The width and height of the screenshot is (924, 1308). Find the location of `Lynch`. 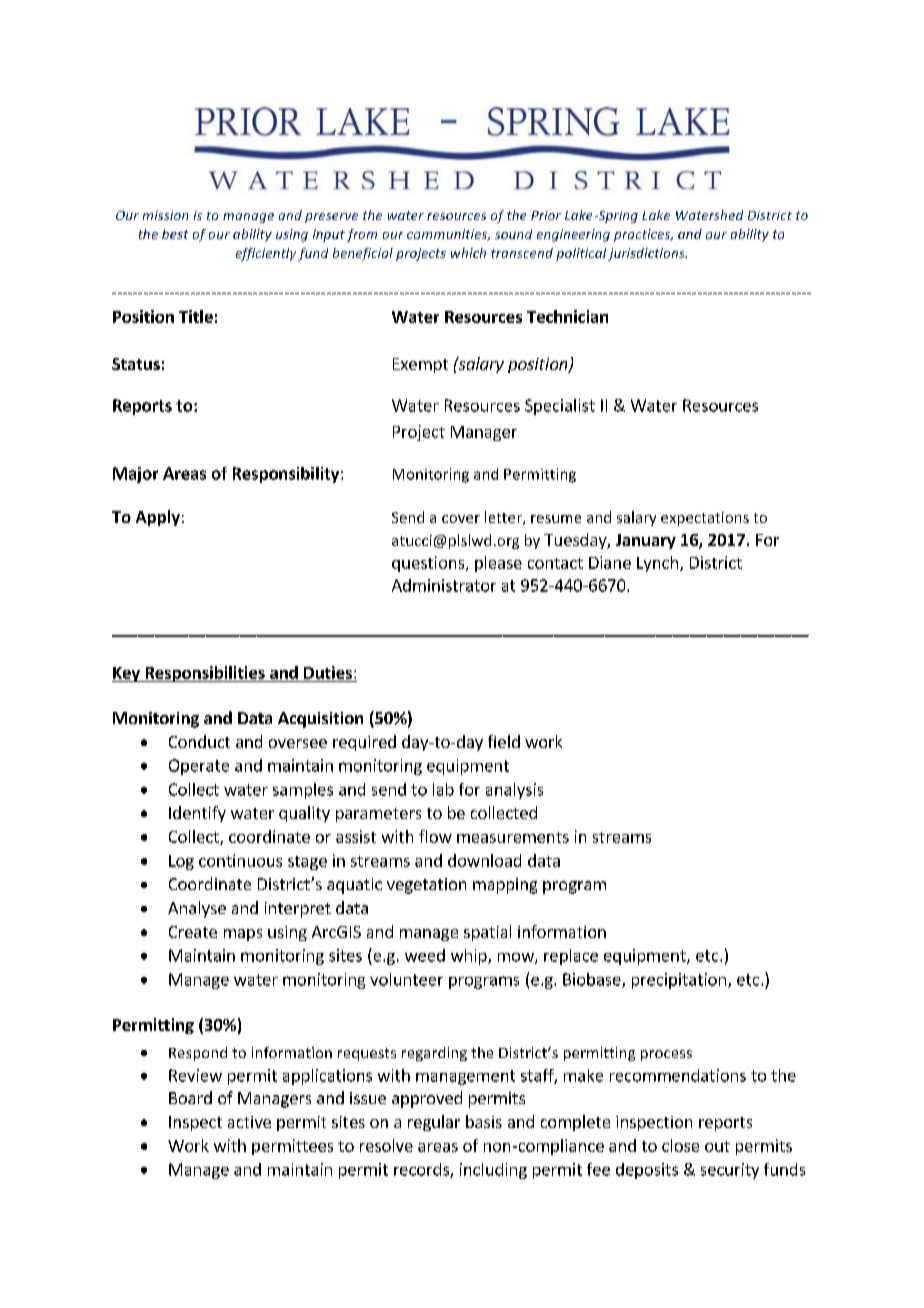

Lynch is located at coordinates (657, 564).
